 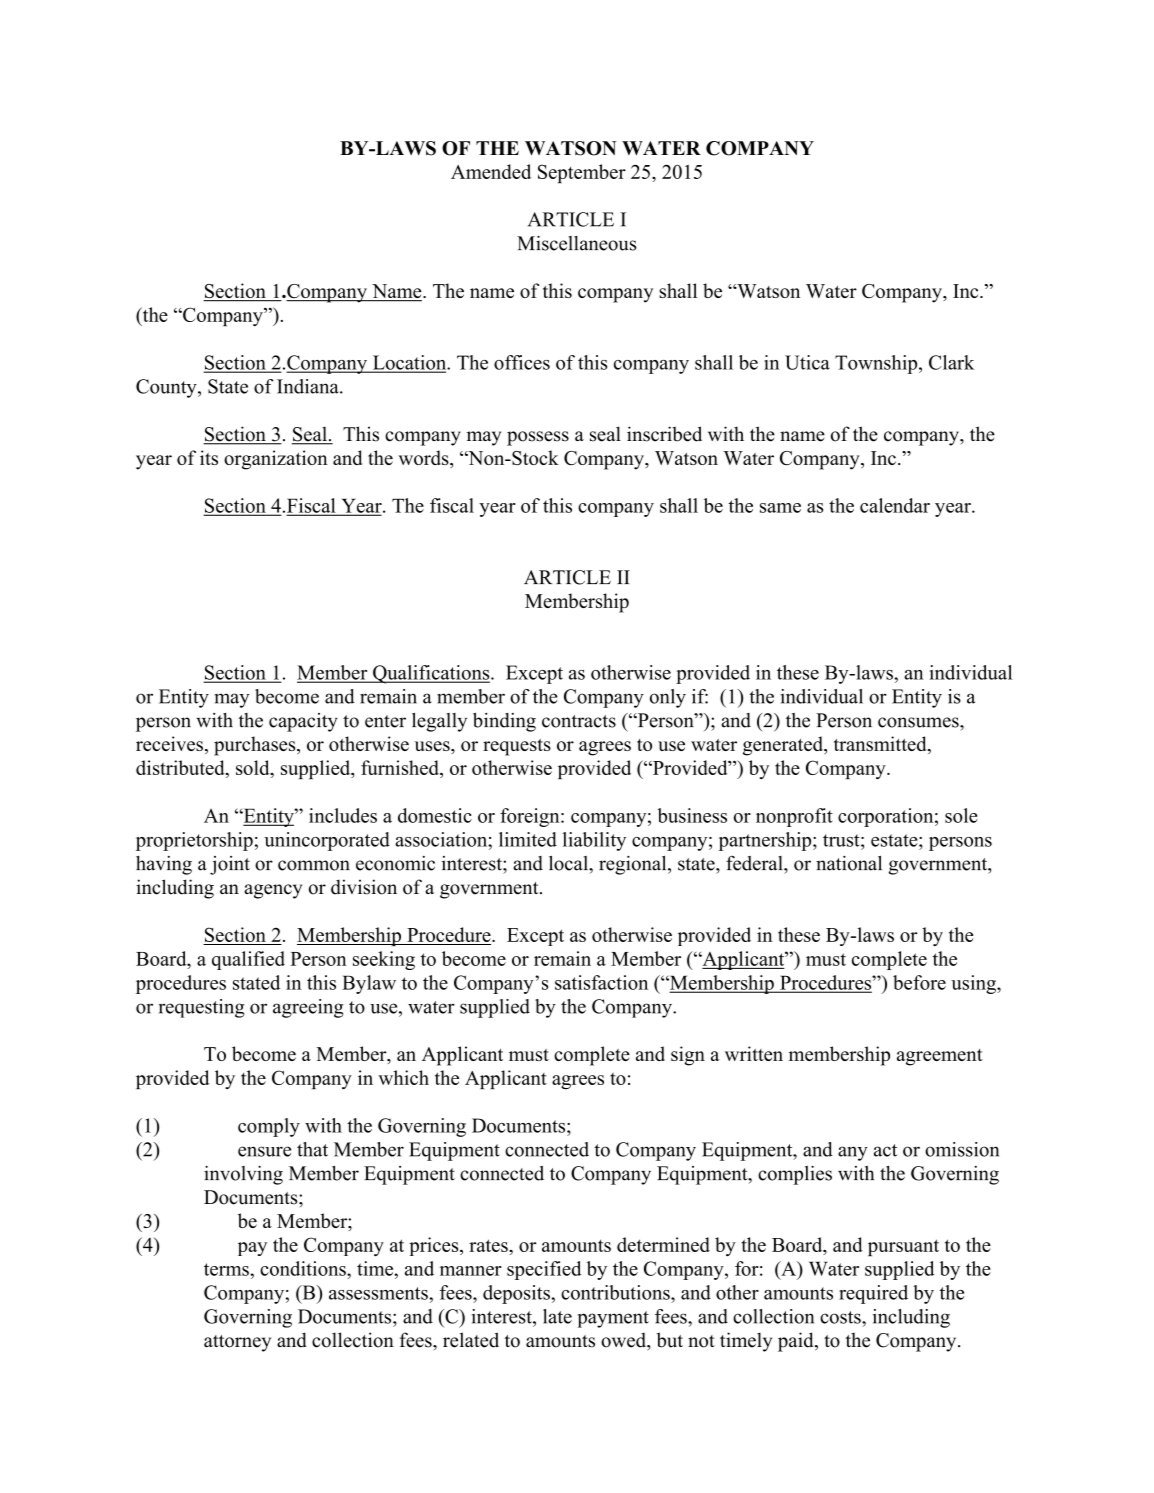 I want to click on same, so click(x=780, y=508).
